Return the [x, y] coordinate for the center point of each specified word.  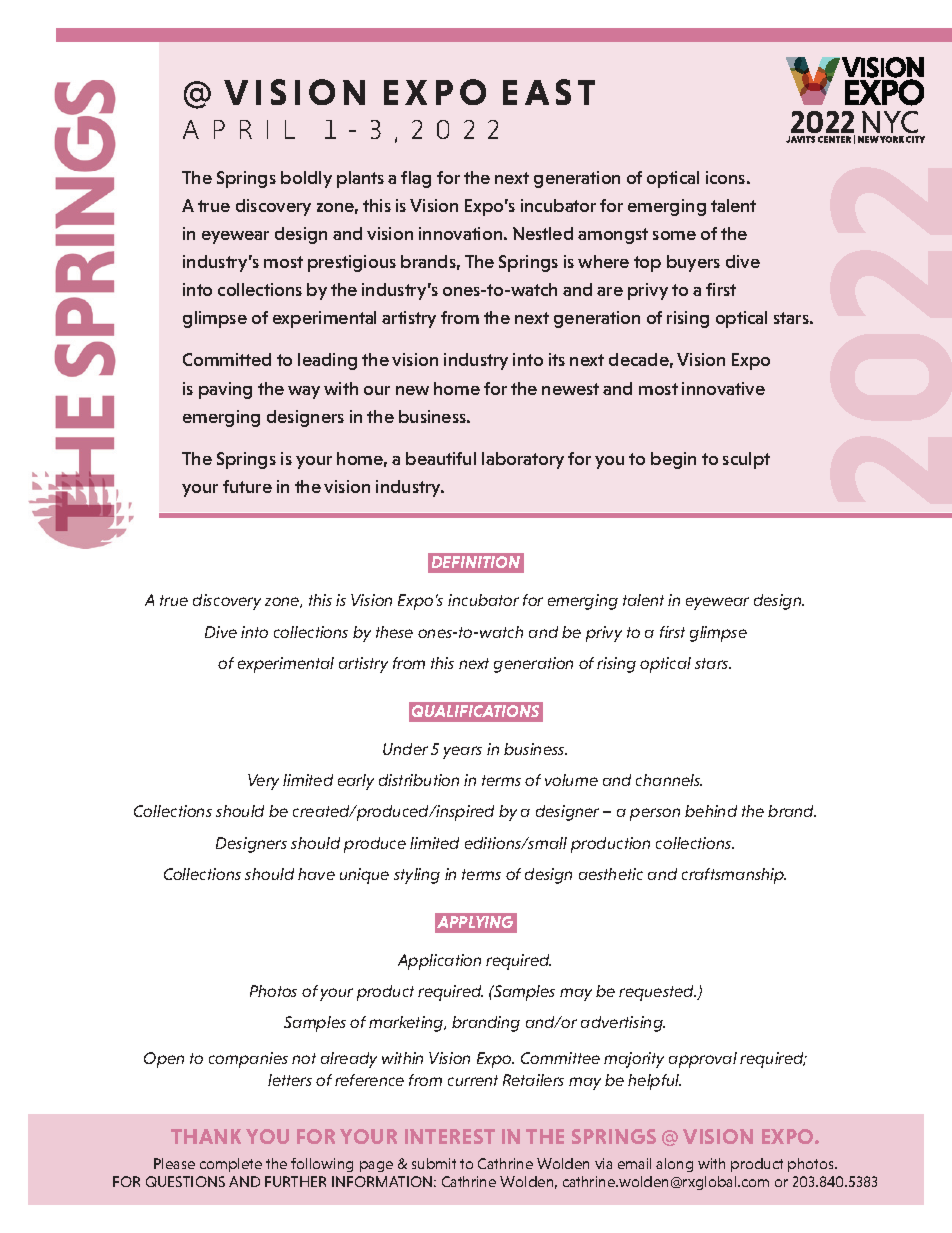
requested [657, 993]
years [462, 752]
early [356, 782]
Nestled [543, 233]
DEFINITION [476, 562]
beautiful [441, 458]
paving [225, 390]
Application [439, 962]
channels [669, 780]
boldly [306, 179]
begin [673, 460]
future [247, 486]
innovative [723, 388]
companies [248, 1060]
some [674, 235]
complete [231, 1165]
